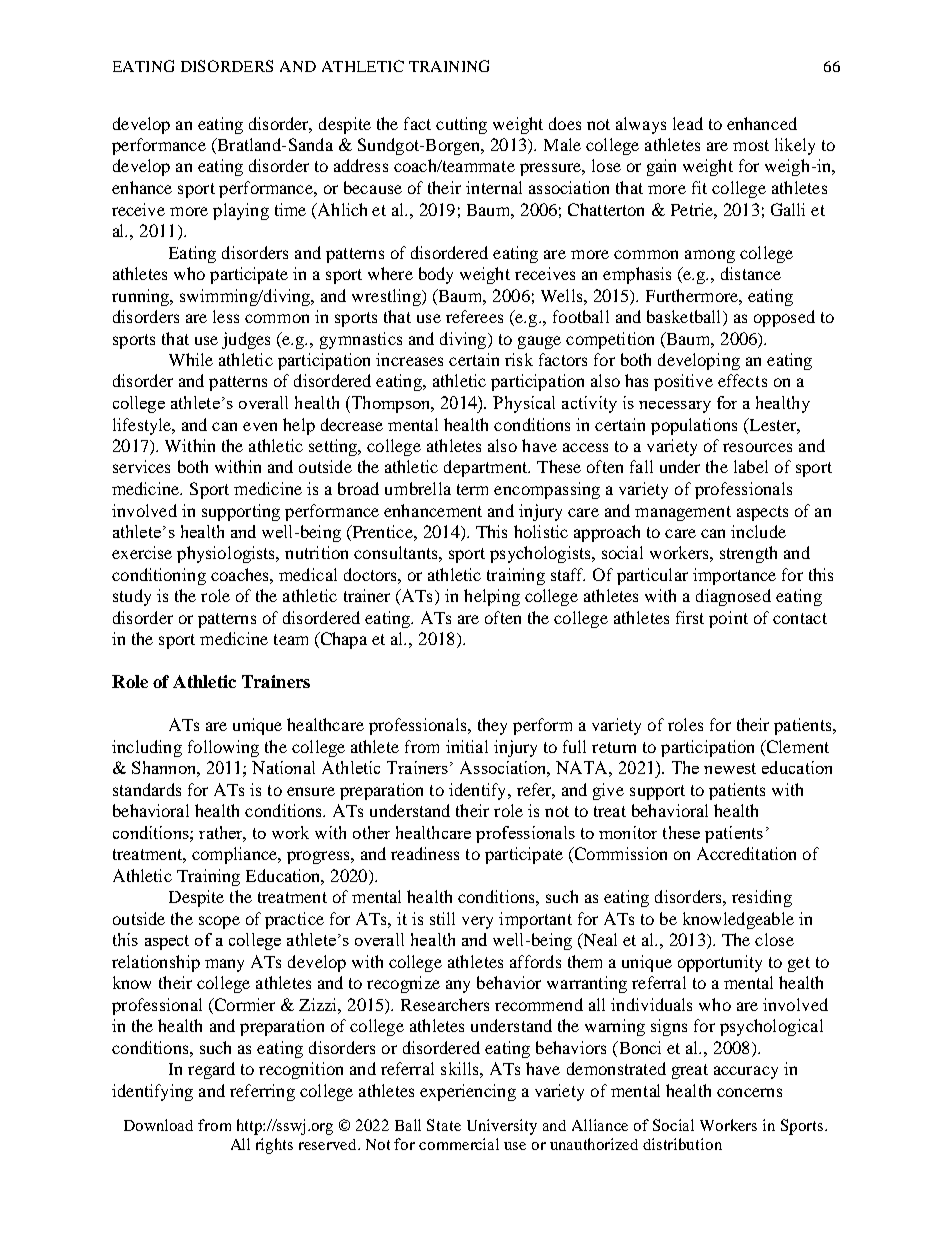 This document has width=952, height=1233. I want to click on playing, so click(241, 211).
